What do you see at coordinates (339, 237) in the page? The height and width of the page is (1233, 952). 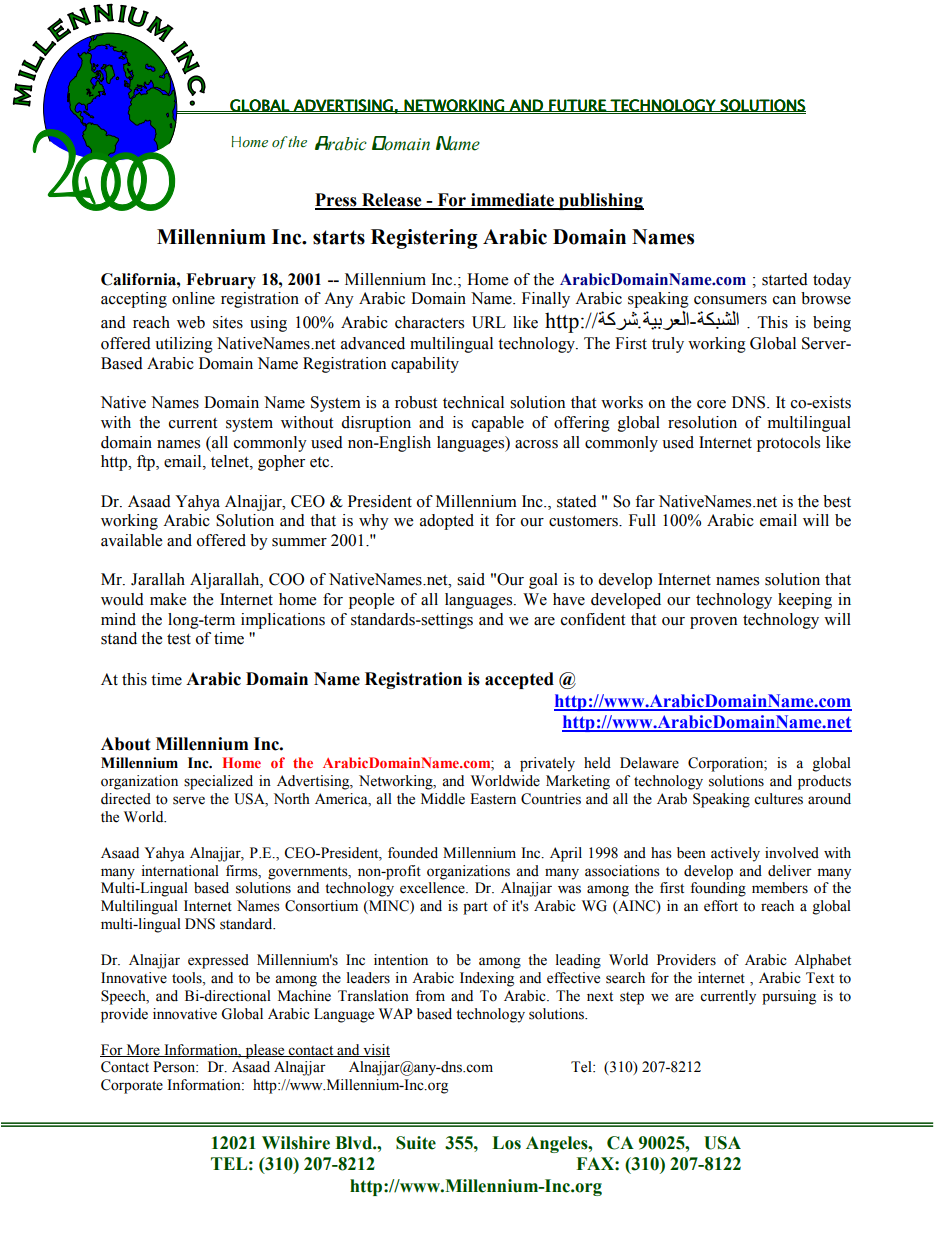 I see `starts` at bounding box center [339, 237].
